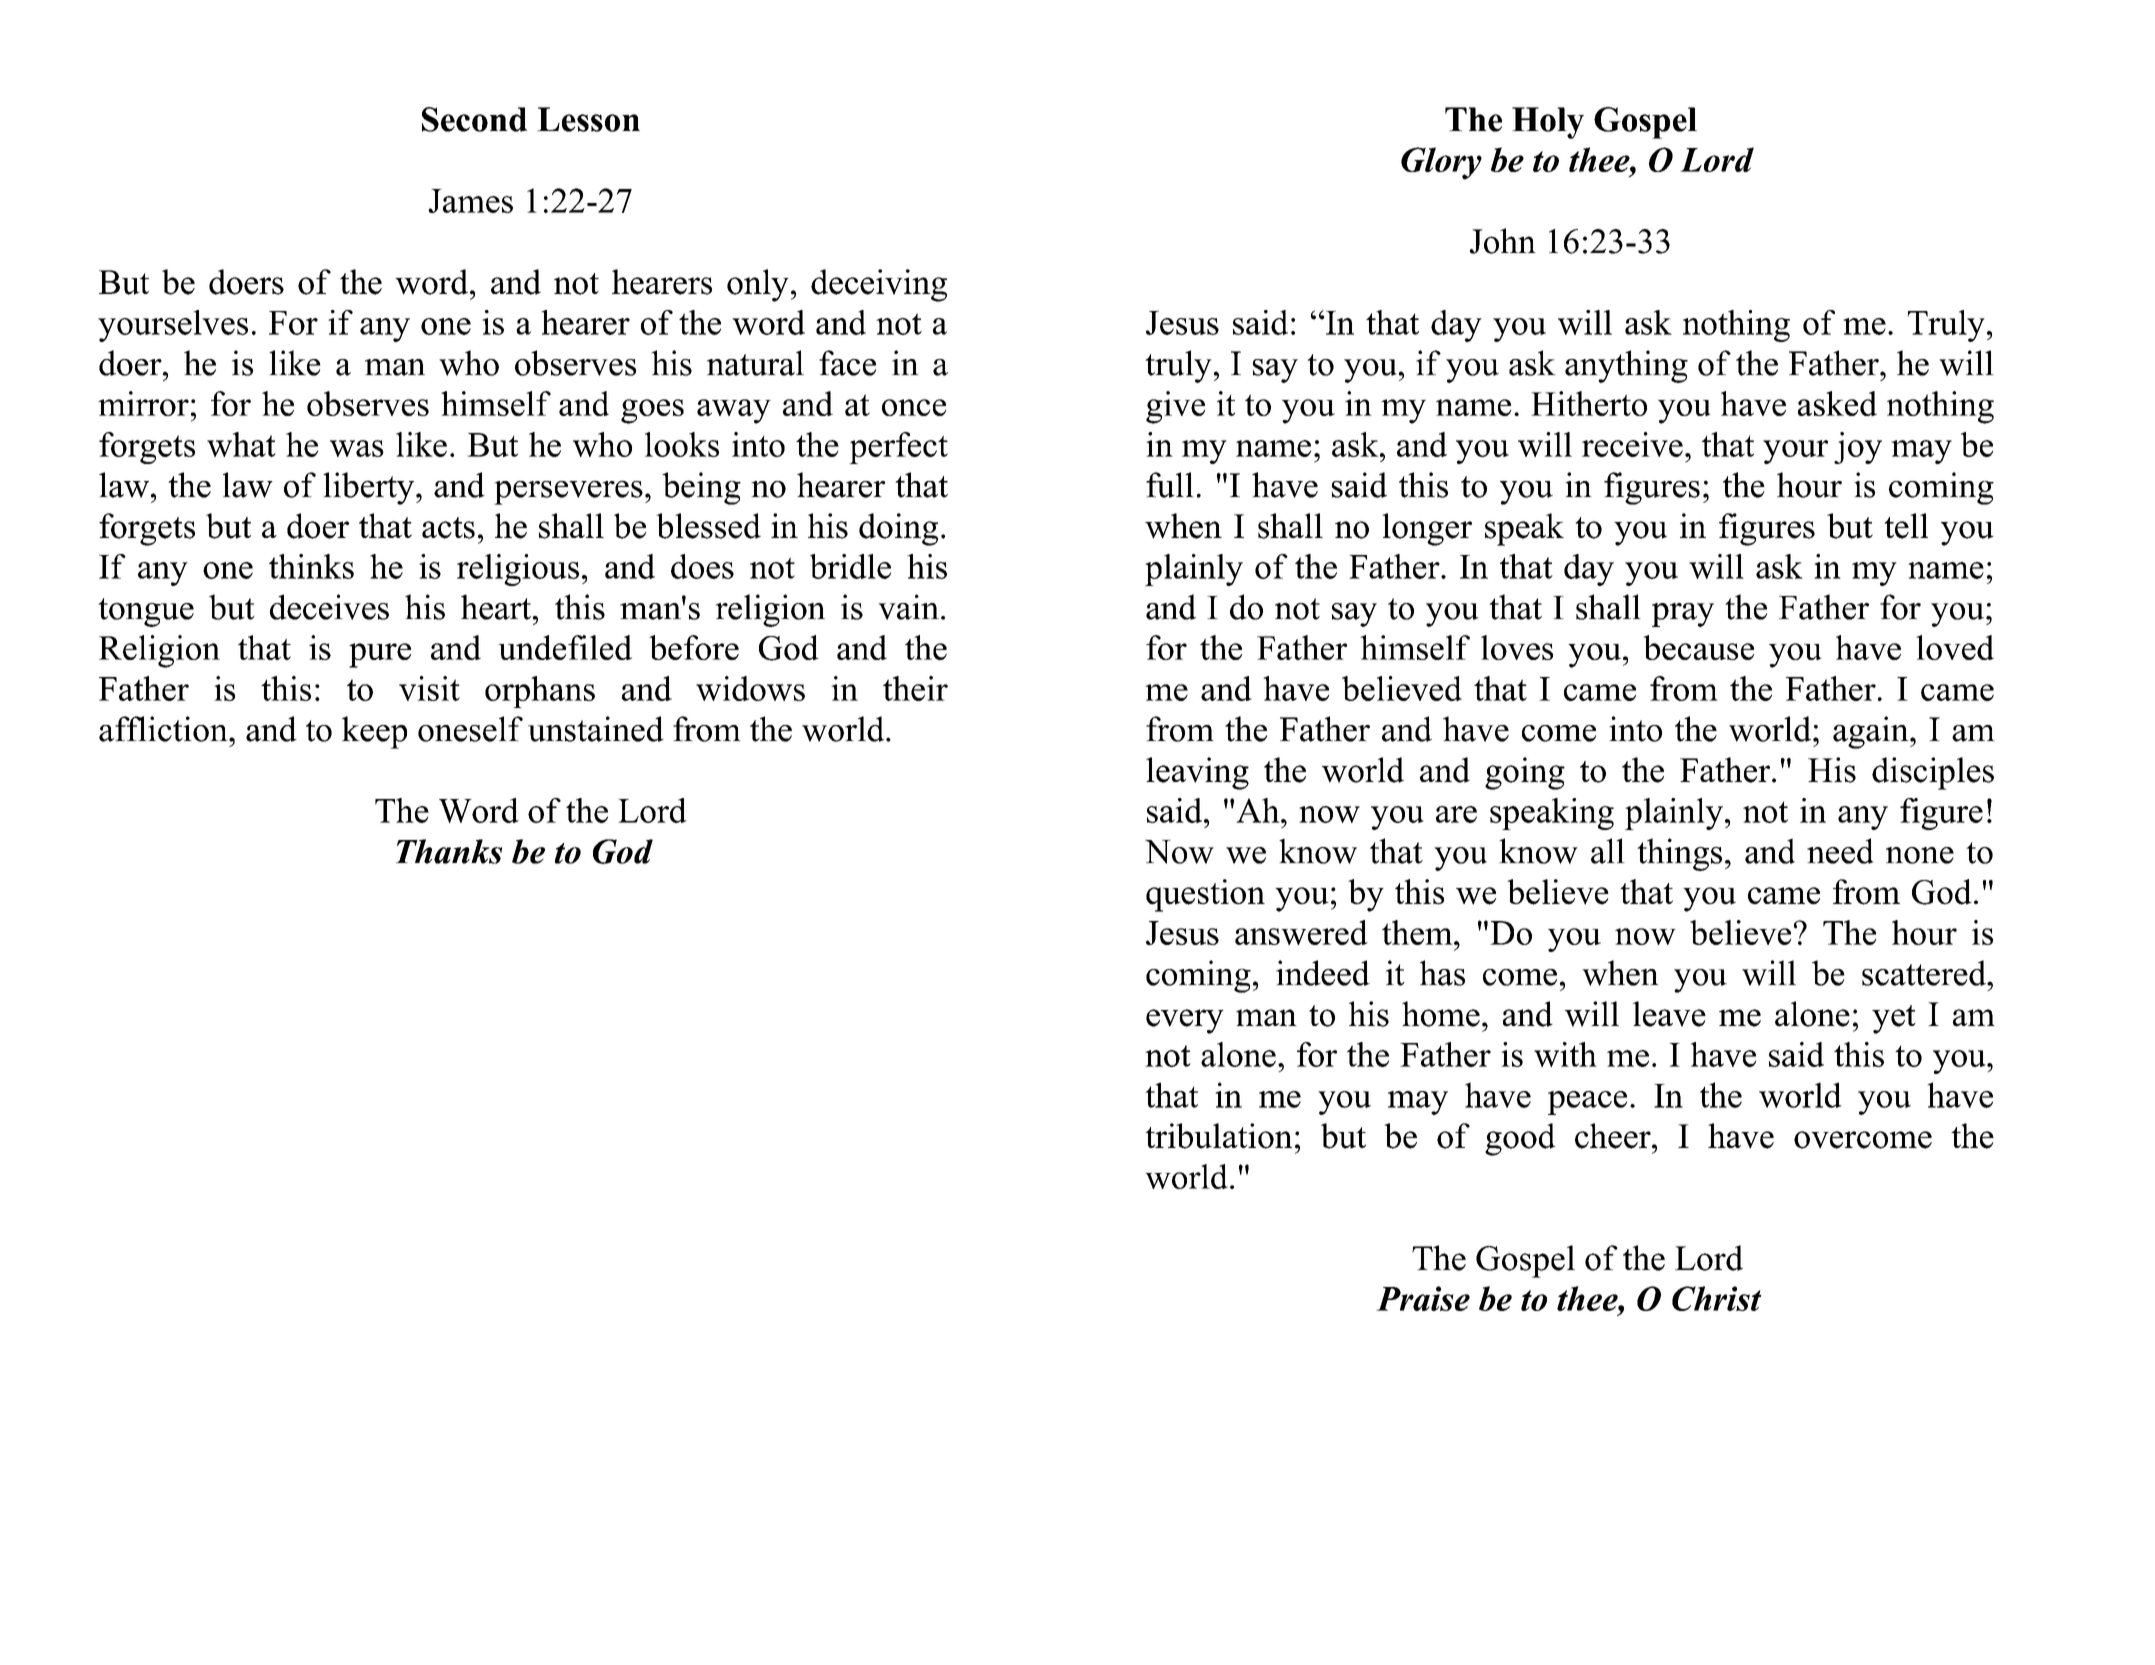 Image resolution: width=2155 pixels, height=1665 pixels. I want to click on leave, so click(1669, 1014).
